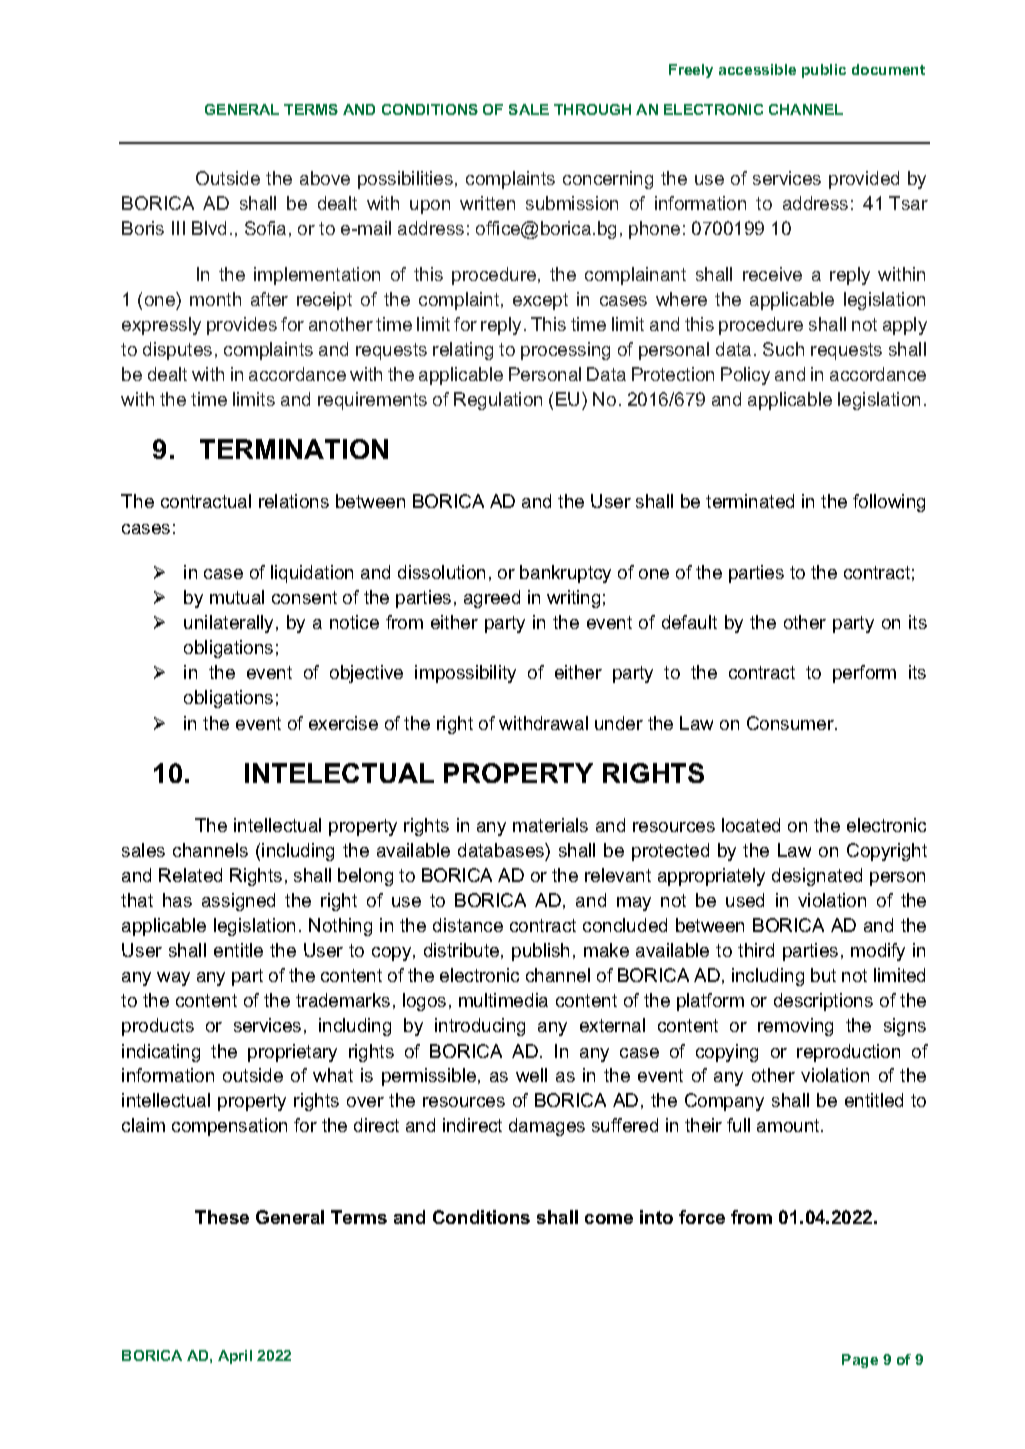 This screenshot has height=1449, width=1025. I want to click on TERMINATION, so click(294, 449).
